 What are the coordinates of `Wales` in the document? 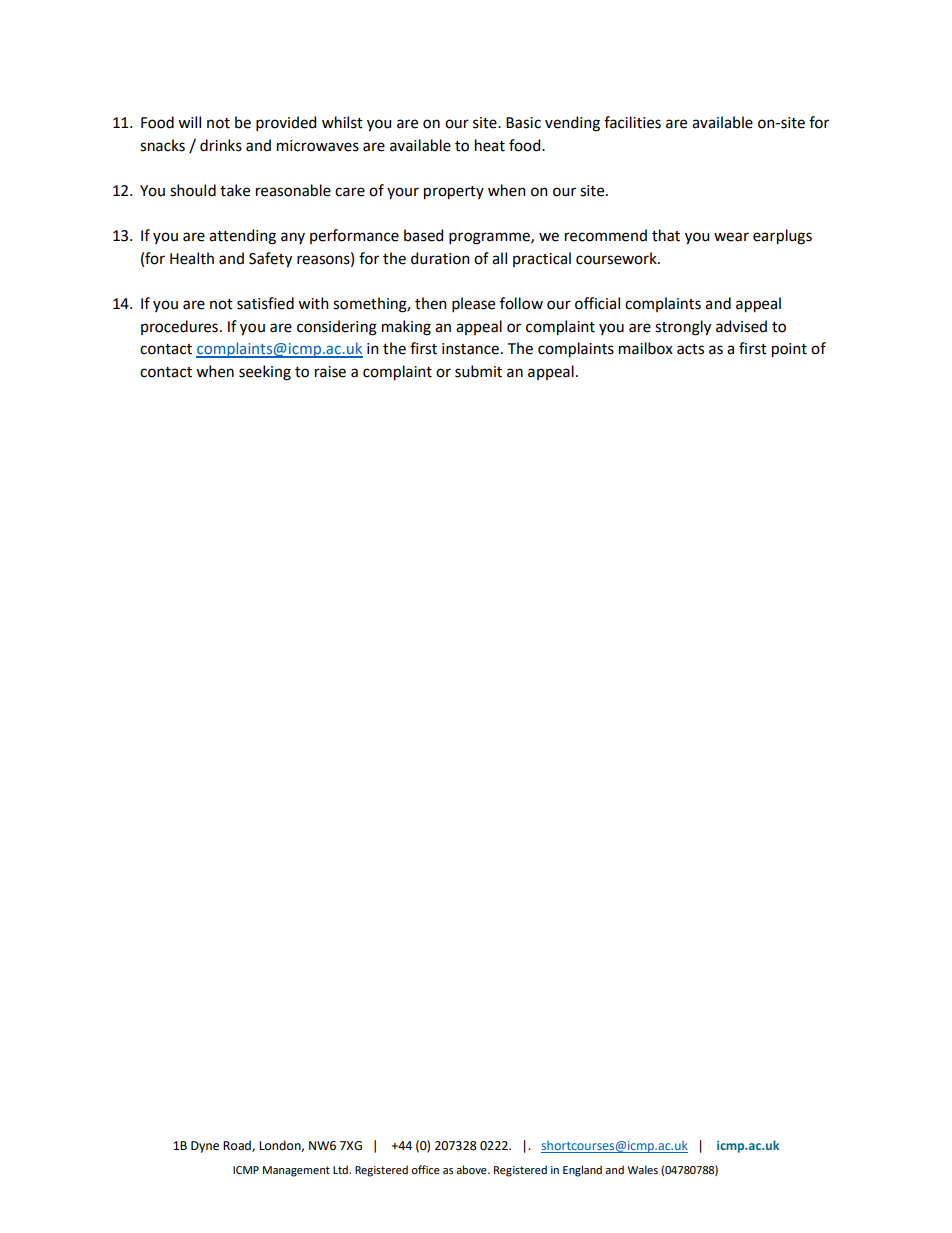 It's located at (642, 1169).
